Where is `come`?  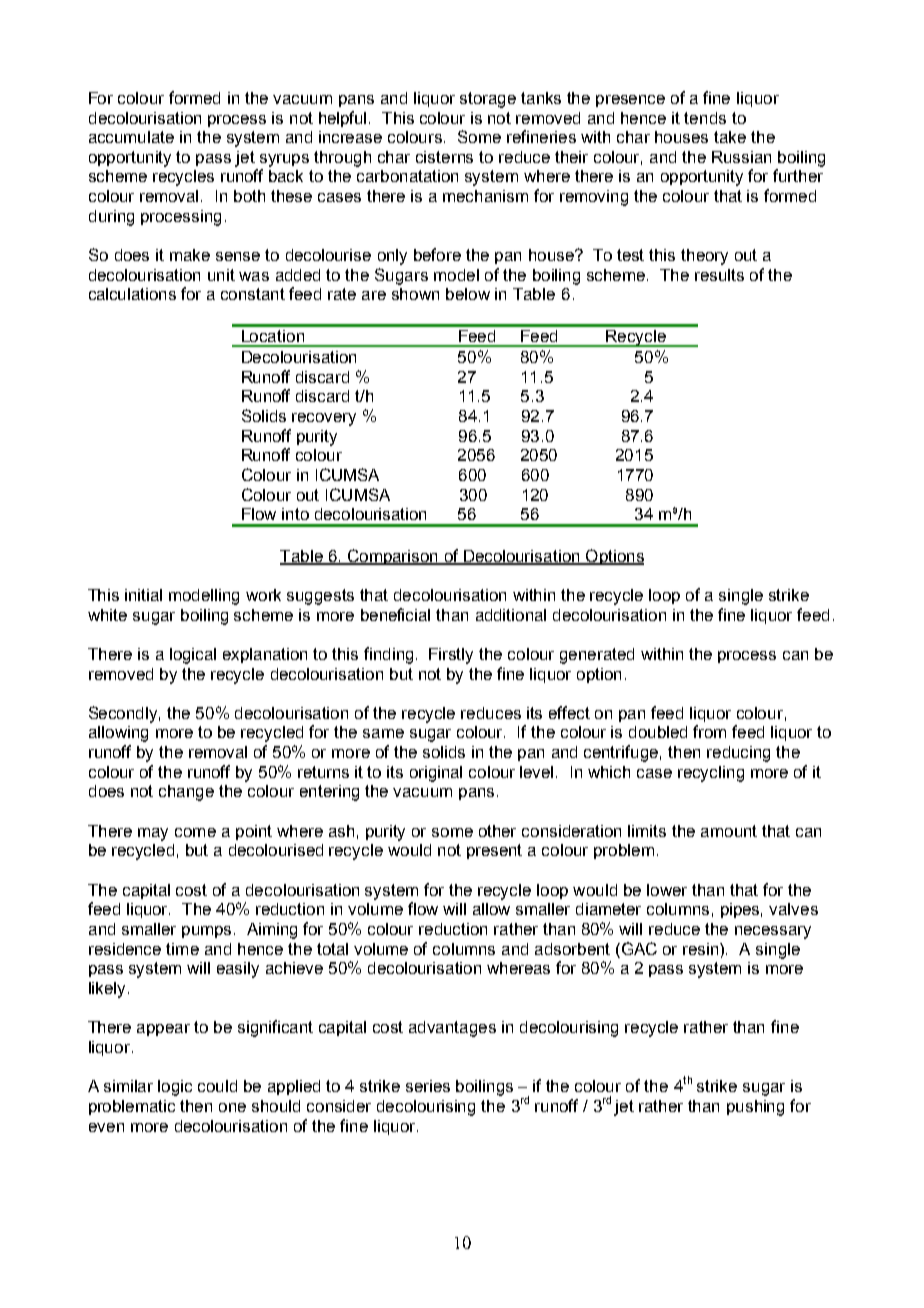 come is located at coordinates (195, 832).
